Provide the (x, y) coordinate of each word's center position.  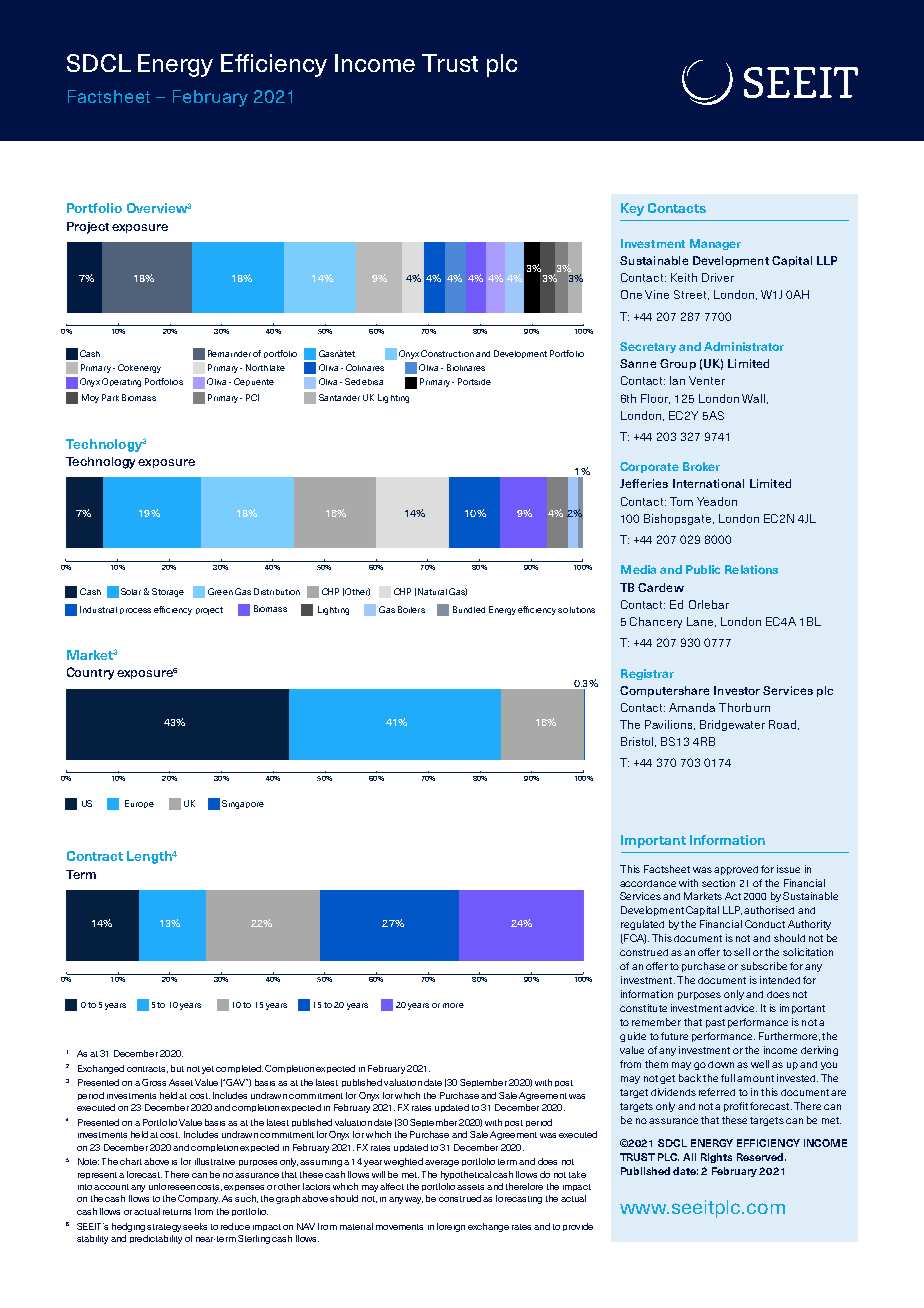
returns (177, 1212)
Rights (716, 1158)
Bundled (469, 609)
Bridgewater (732, 725)
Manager (715, 244)
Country (90, 673)
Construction (447, 353)
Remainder (229, 353)
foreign (451, 1227)
